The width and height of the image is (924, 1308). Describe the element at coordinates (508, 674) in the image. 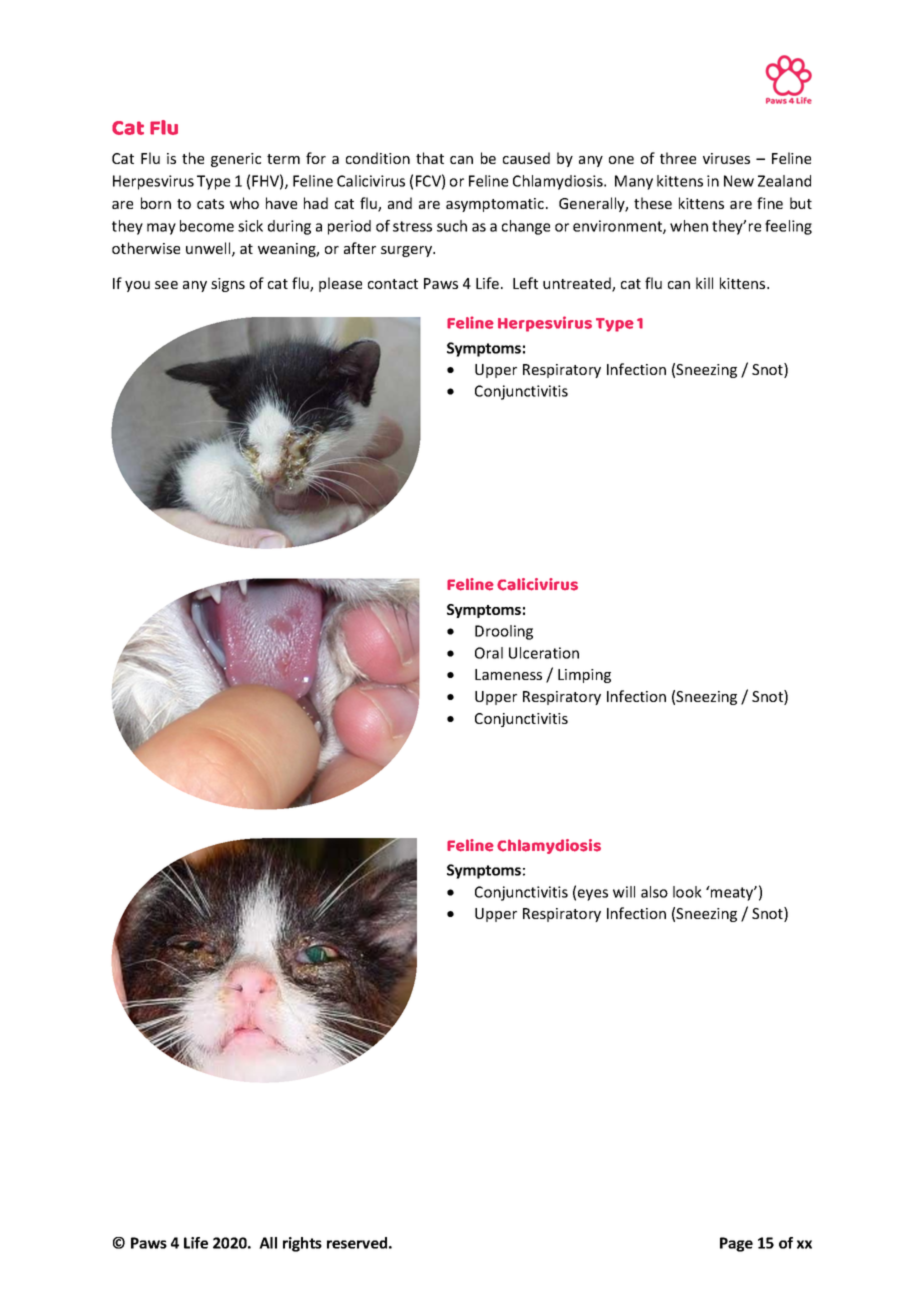

I see `Lameness` at that location.
